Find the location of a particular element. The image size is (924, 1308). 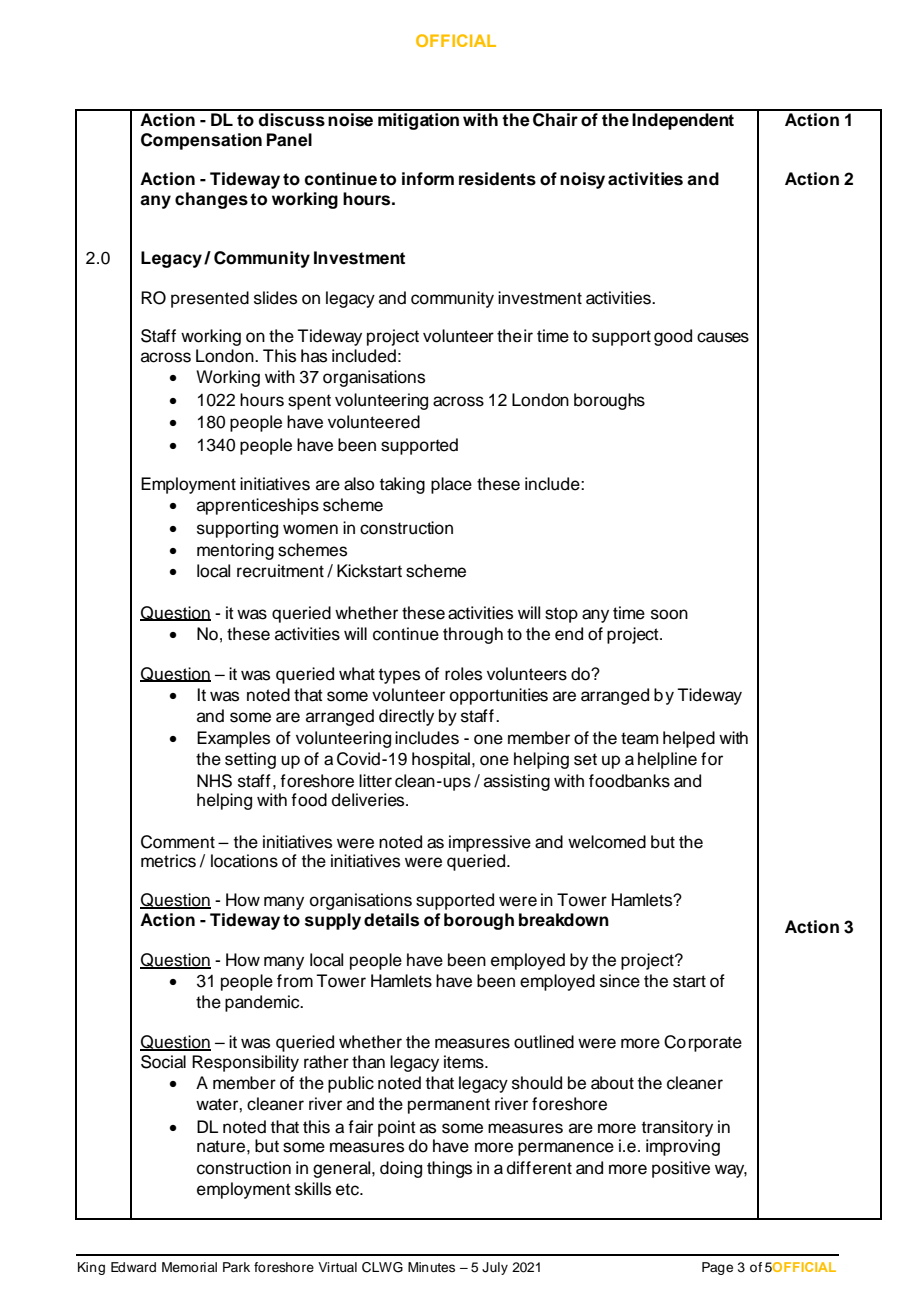

directly is located at coordinates (406, 717).
